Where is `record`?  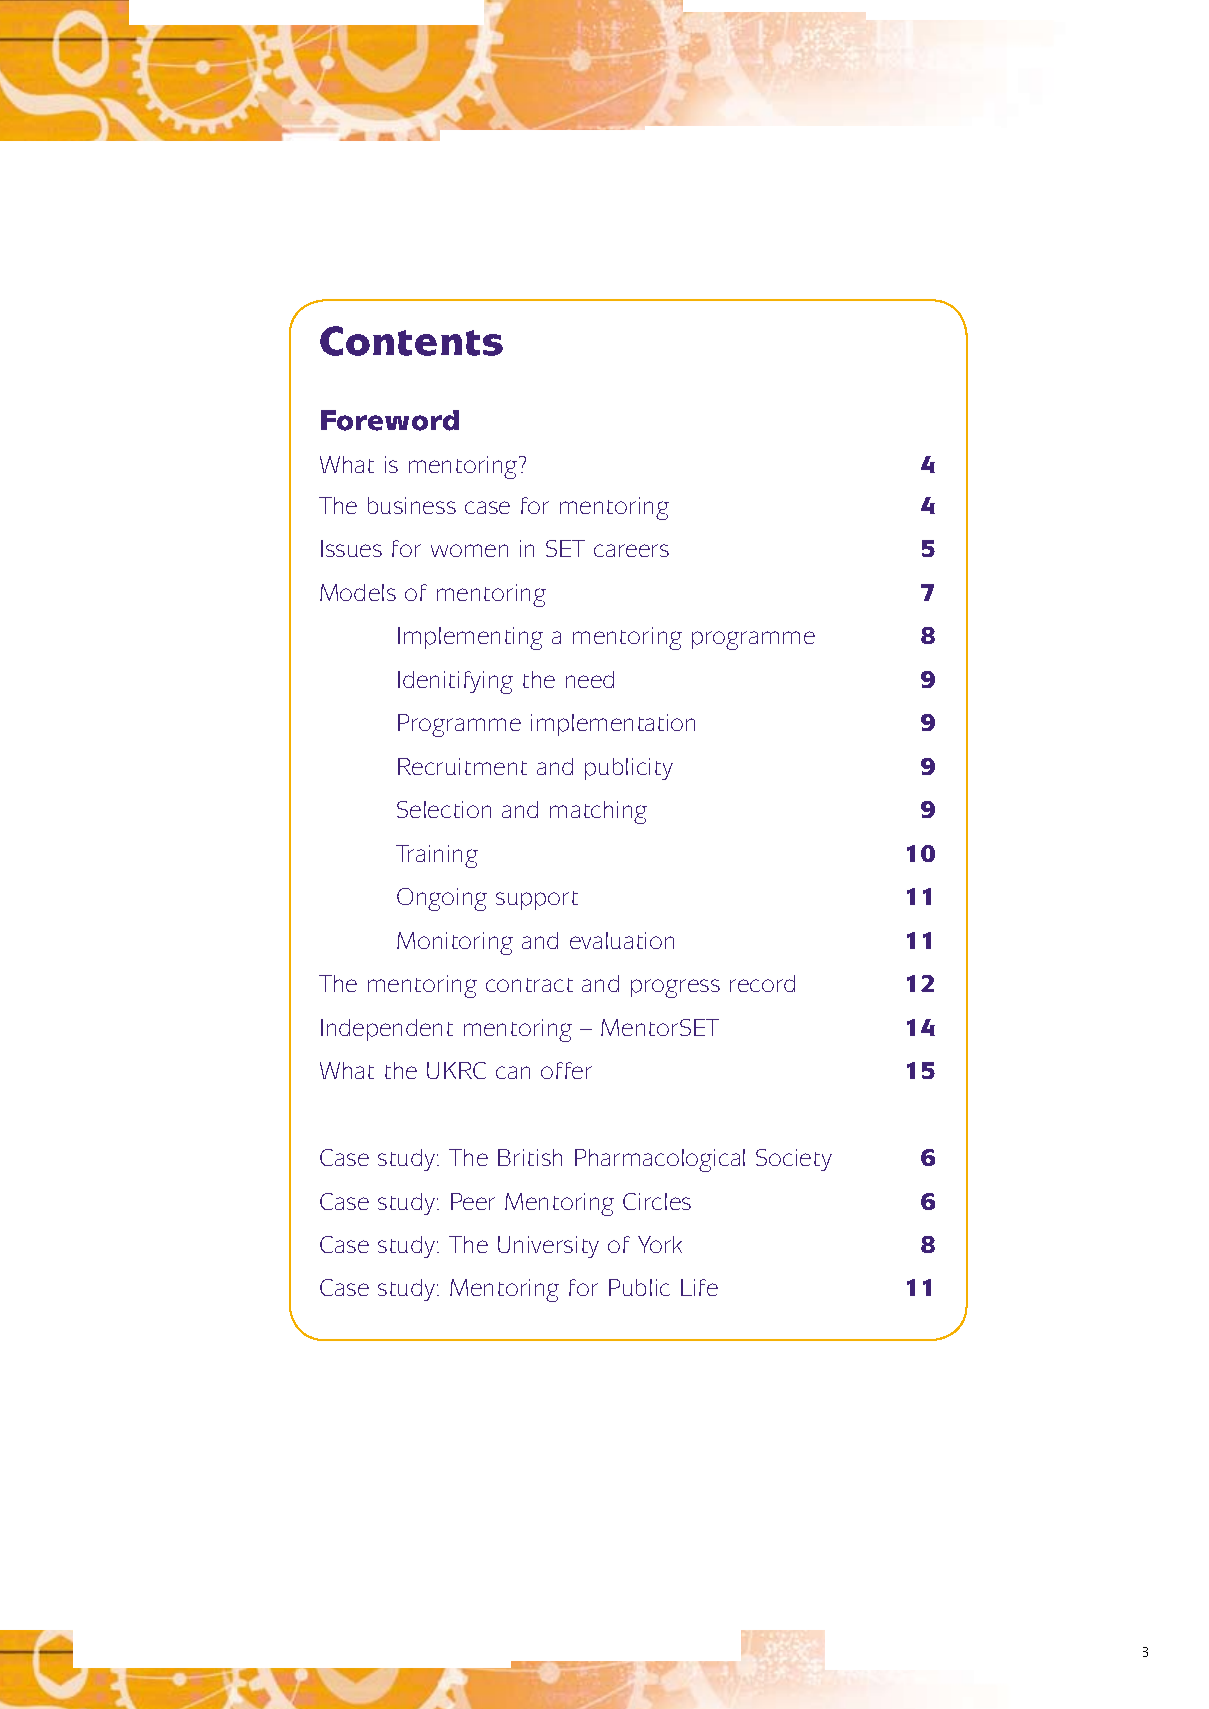
record is located at coordinates (762, 983).
